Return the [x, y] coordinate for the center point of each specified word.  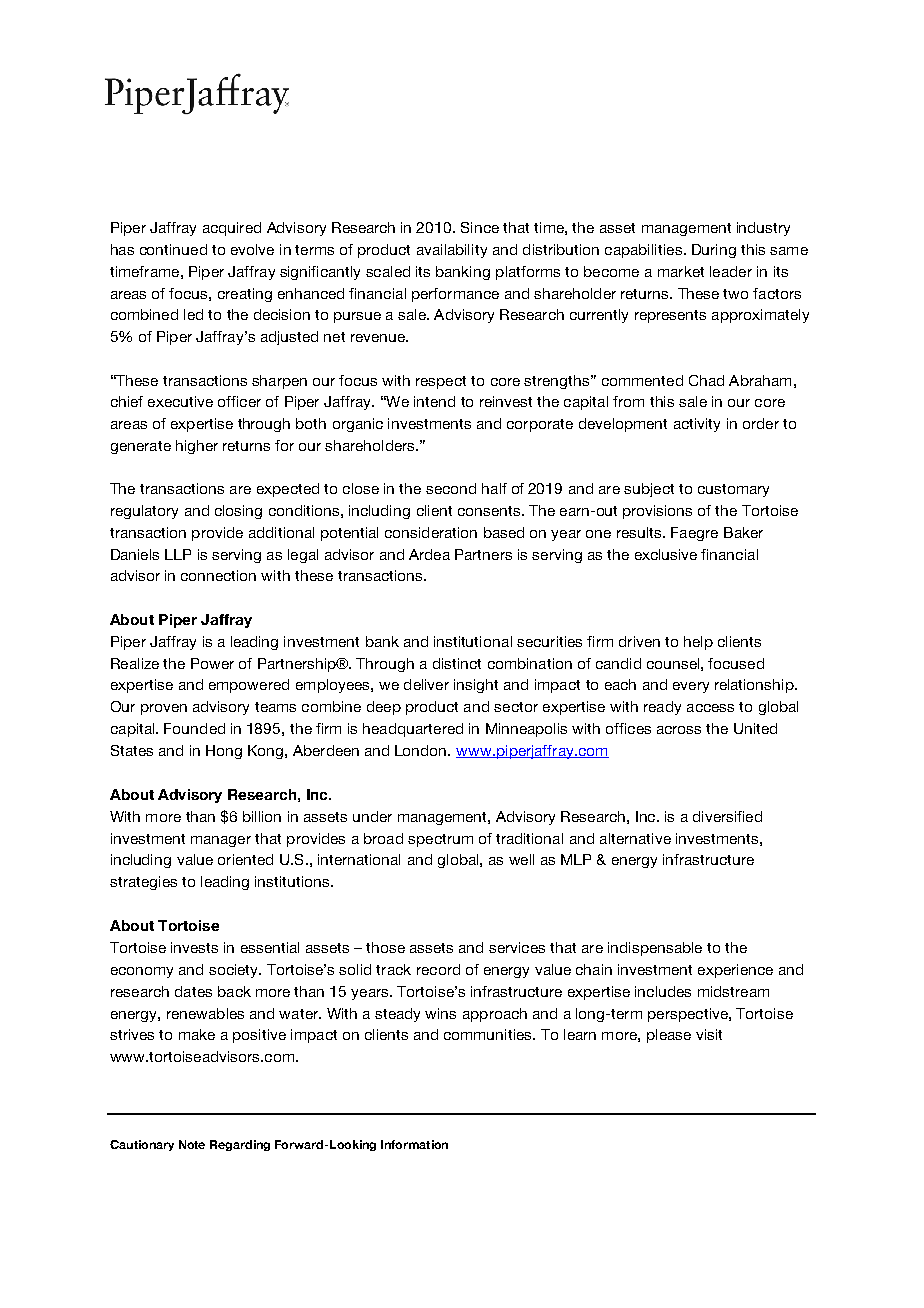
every [691, 687]
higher [197, 447]
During [714, 251]
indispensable [655, 949]
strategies [143, 883]
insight [476, 686]
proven [164, 709]
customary [733, 490]
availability [452, 251]
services [517, 947]
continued [173, 249]
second [451, 488]
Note [192, 1144]
